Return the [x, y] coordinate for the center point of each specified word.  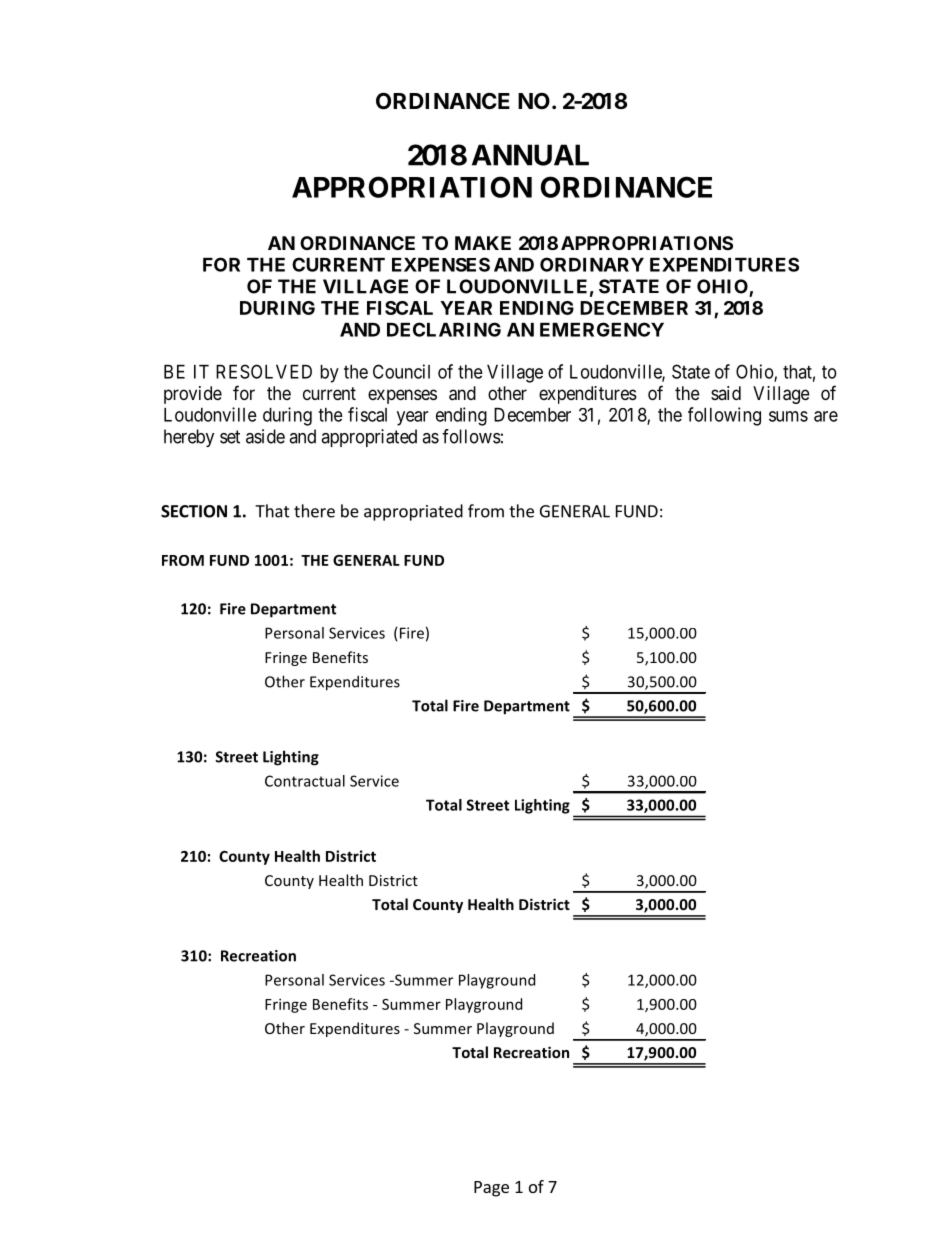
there [314, 511]
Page [491, 1189]
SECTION [194, 511]
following [724, 416]
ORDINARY [592, 264]
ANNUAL [530, 155]
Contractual [305, 781]
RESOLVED [264, 371]
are [826, 416]
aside [265, 436]
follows [471, 436]
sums [788, 416]
